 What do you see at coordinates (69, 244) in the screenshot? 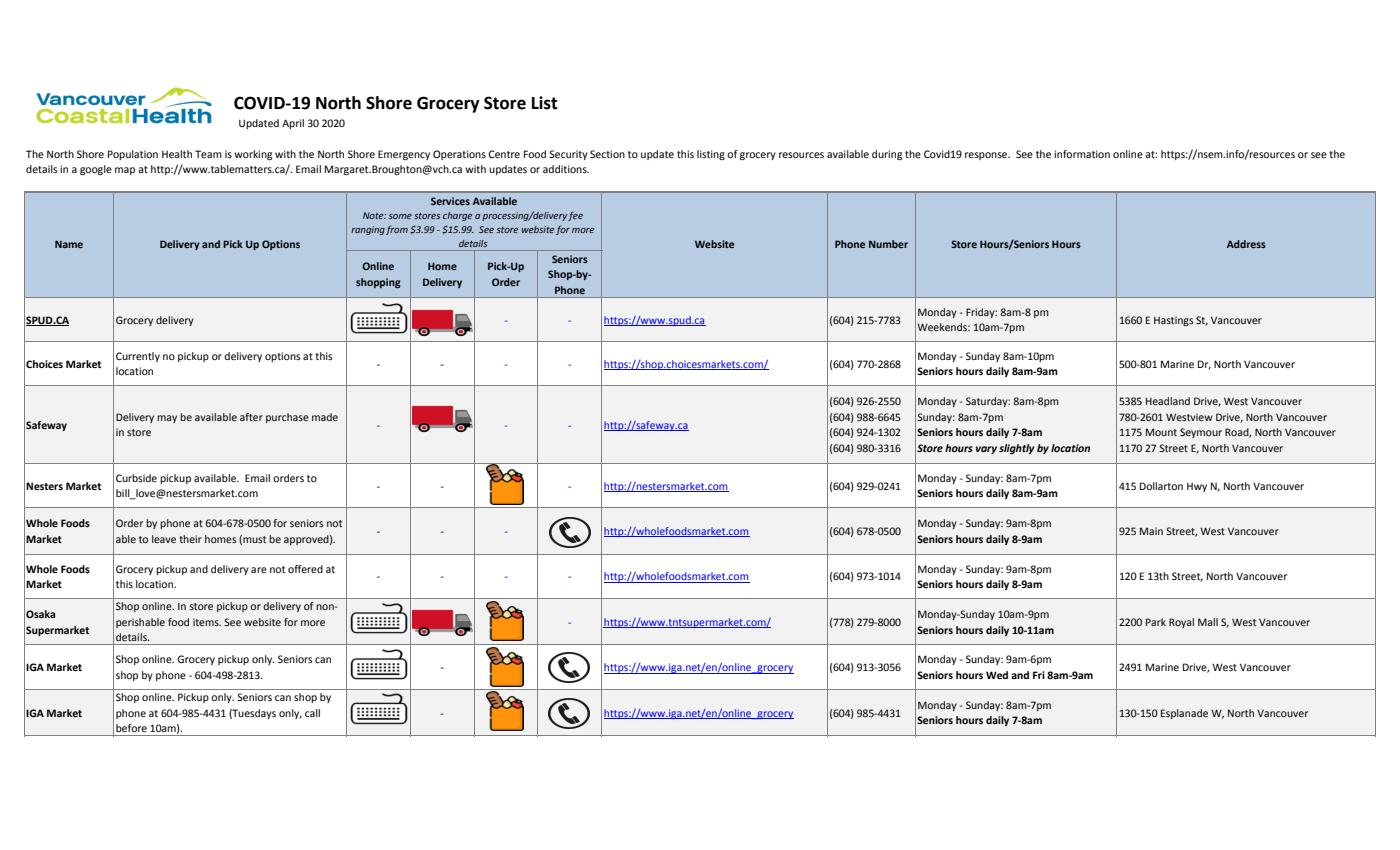
I see `Name` at bounding box center [69, 244].
